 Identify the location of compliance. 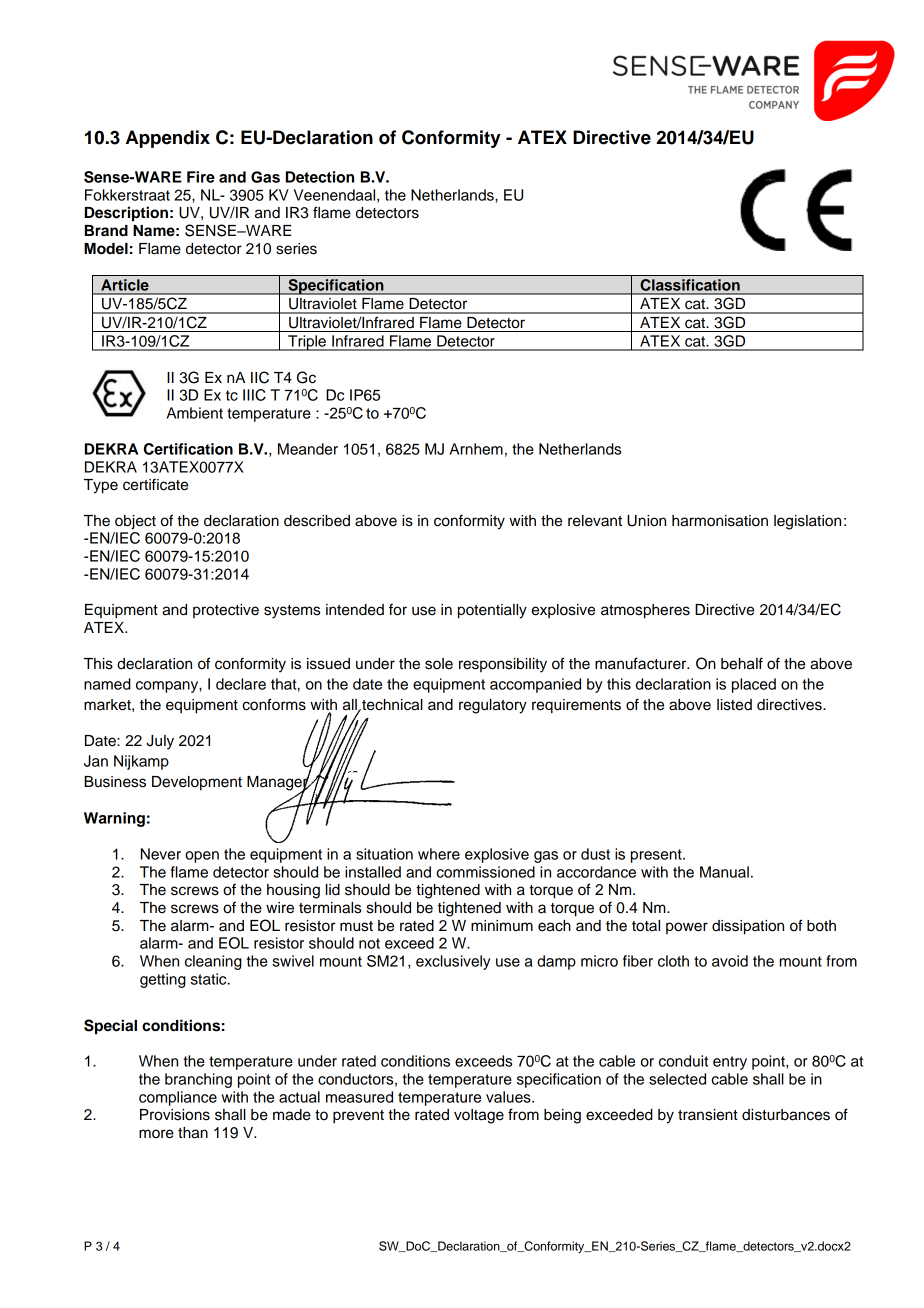
(178, 1098).
